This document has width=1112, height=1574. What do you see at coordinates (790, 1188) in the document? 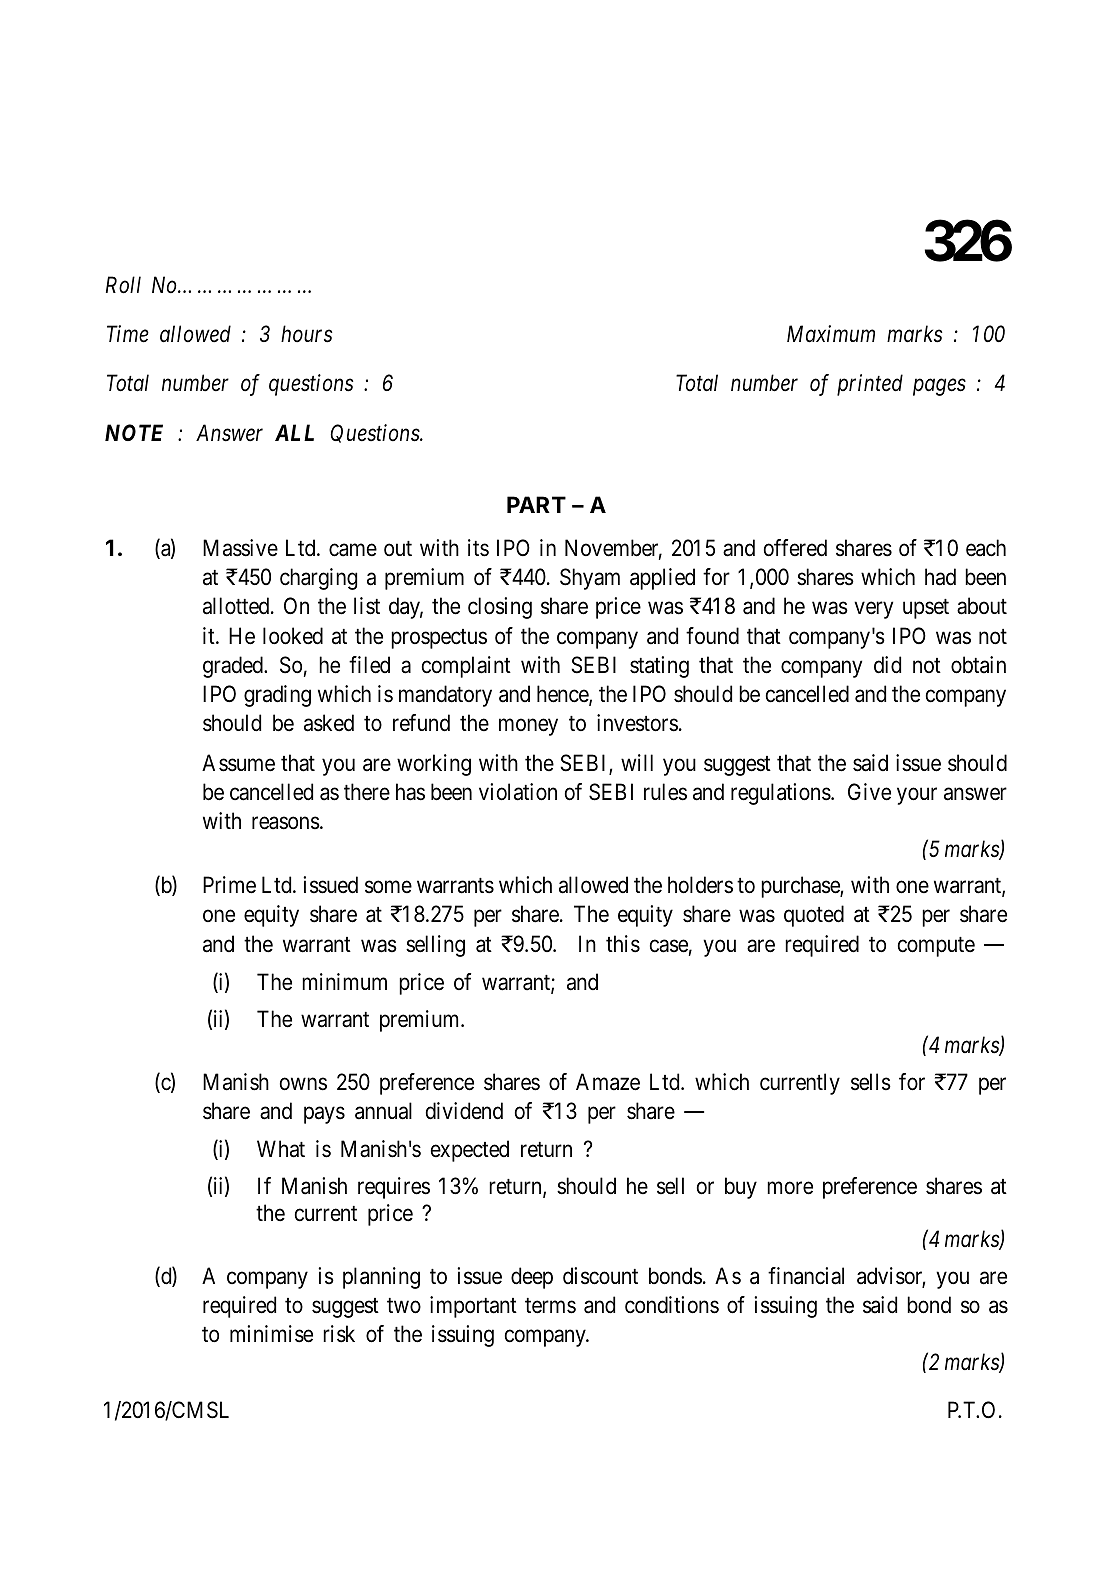
I see `more` at bounding box center [790, 1188].
